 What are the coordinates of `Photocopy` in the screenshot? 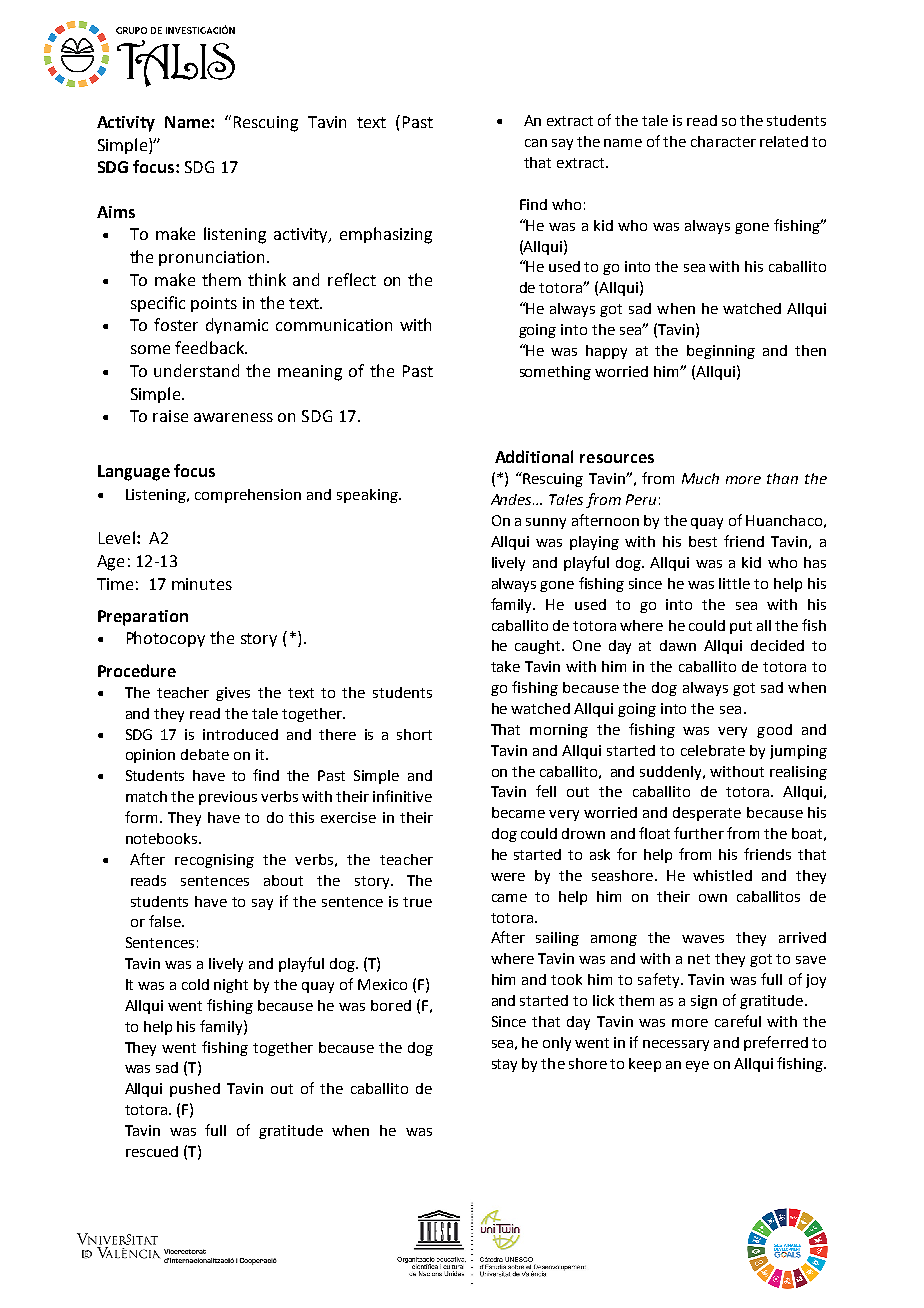 It's located at (166, 639).
